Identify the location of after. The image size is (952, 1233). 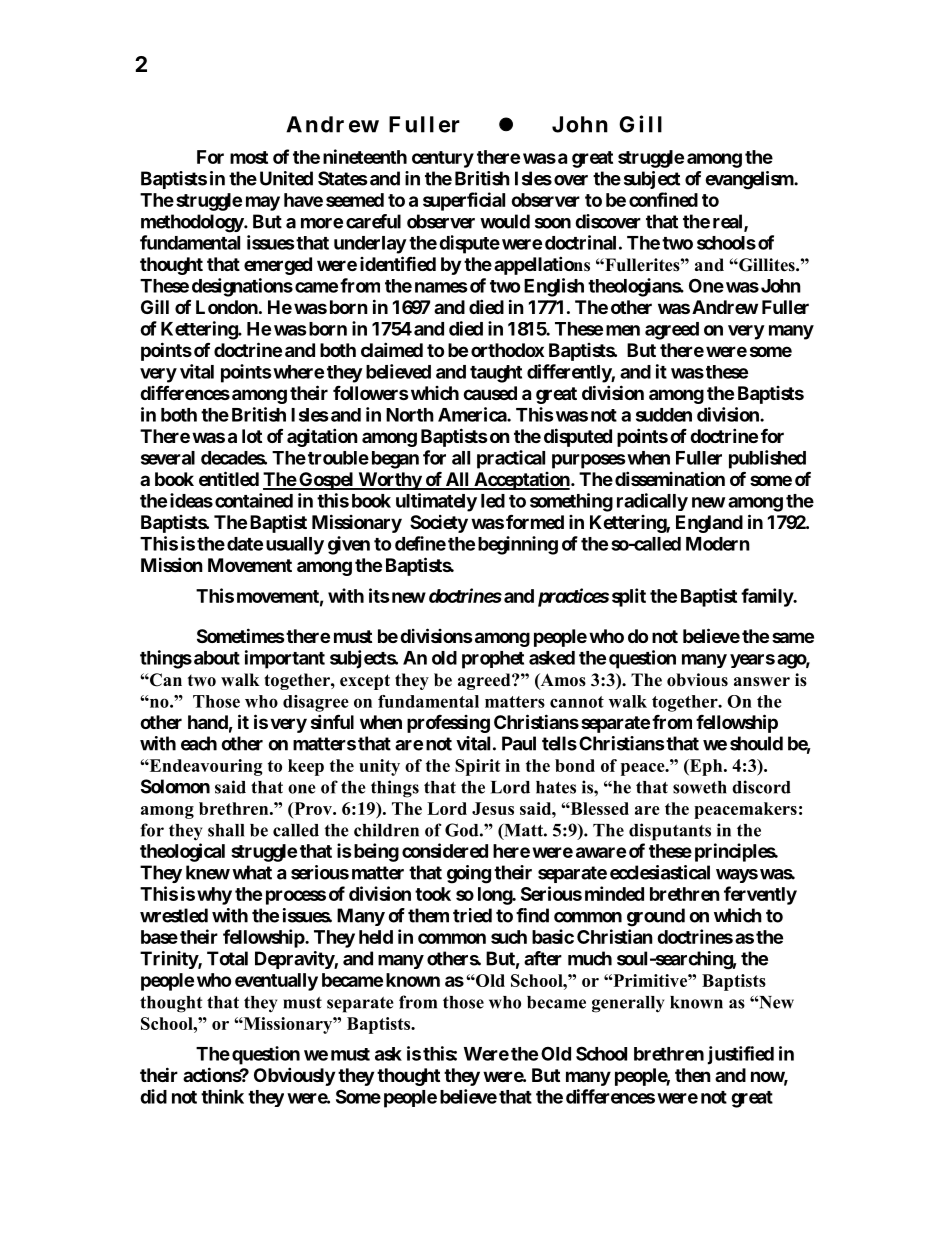
(543, 958).
